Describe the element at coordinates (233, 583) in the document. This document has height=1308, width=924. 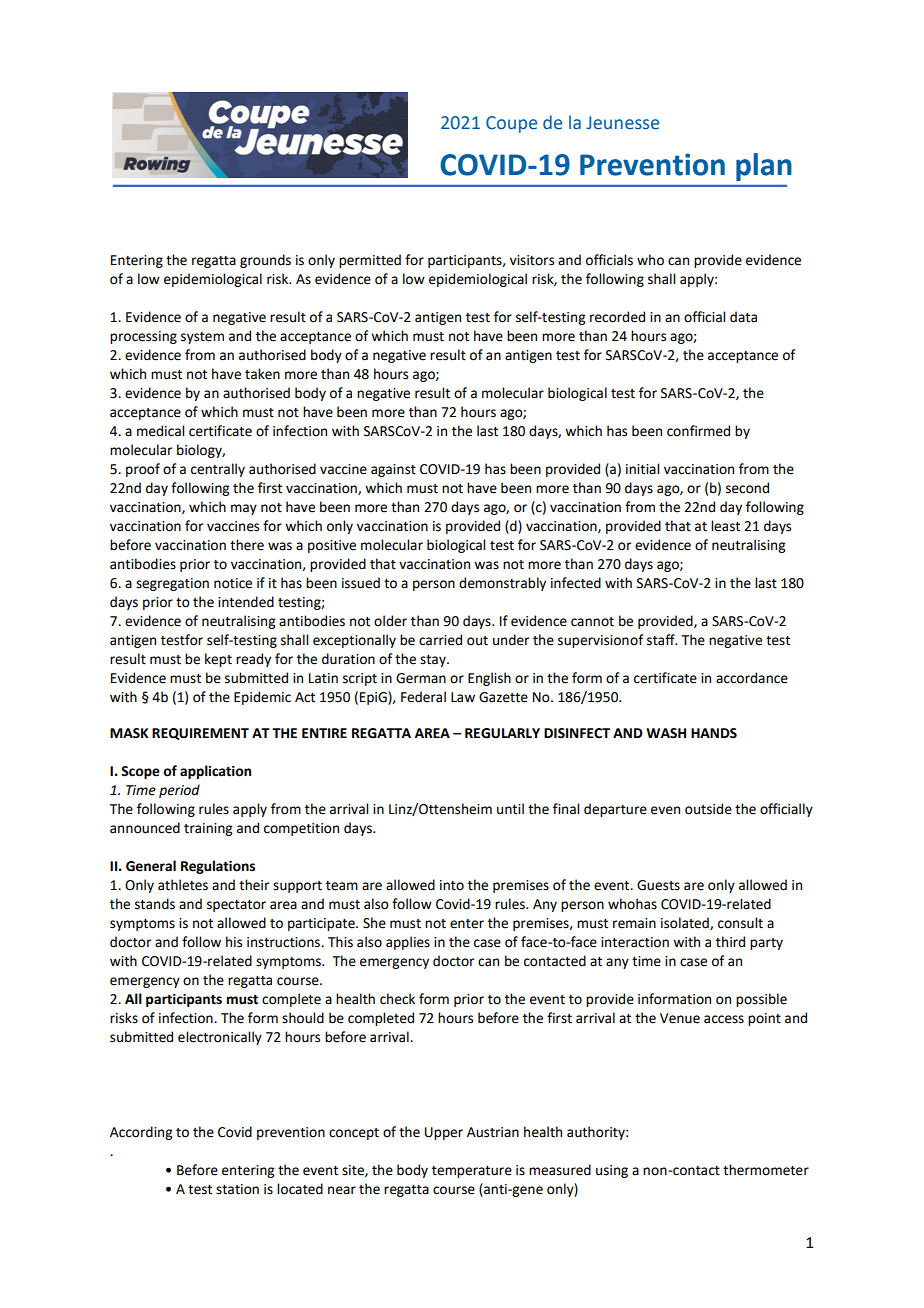
I see `notice` at that location.
